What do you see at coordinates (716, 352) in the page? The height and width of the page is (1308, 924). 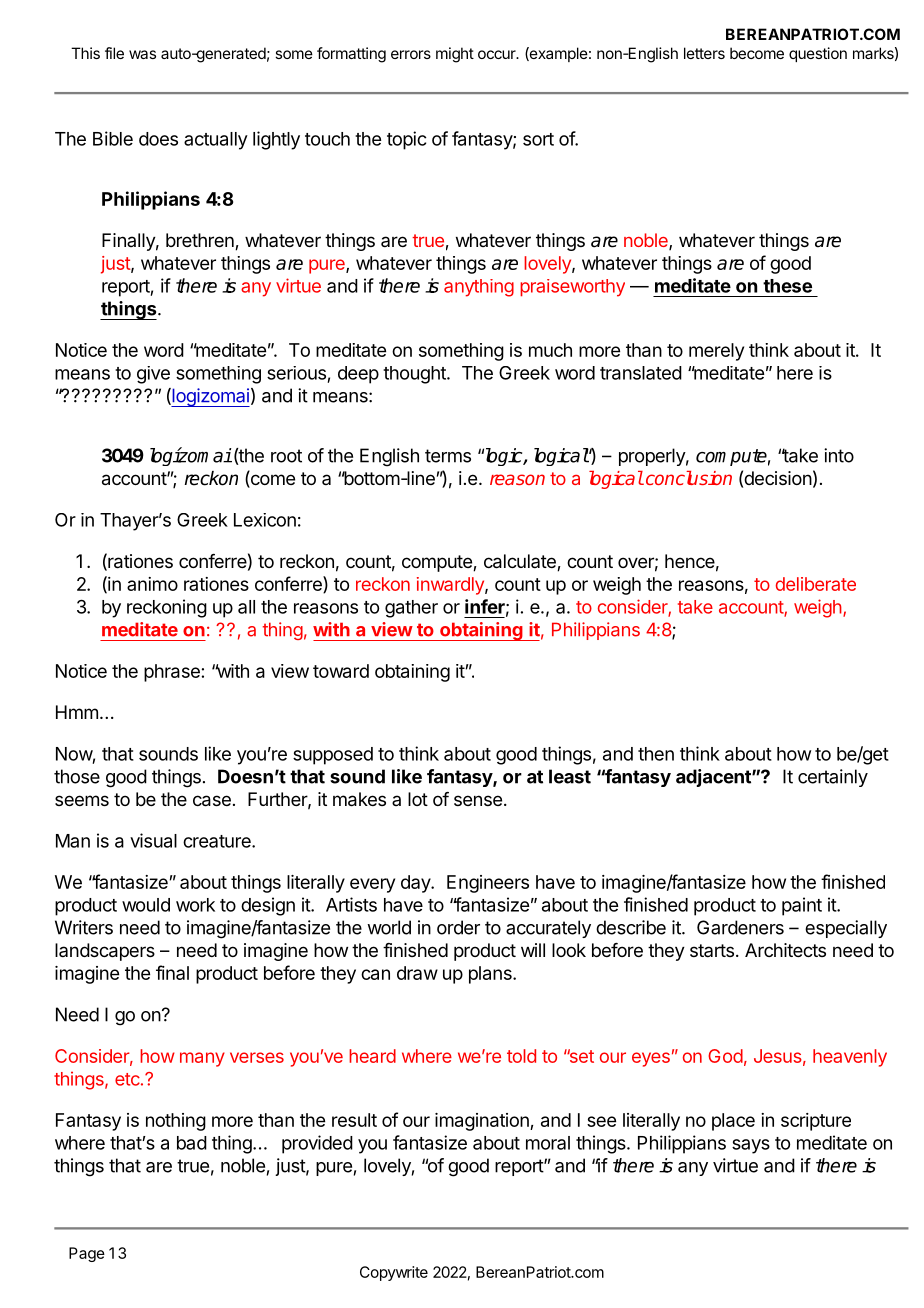 I see `merely` at bounding box center [716, 352].
